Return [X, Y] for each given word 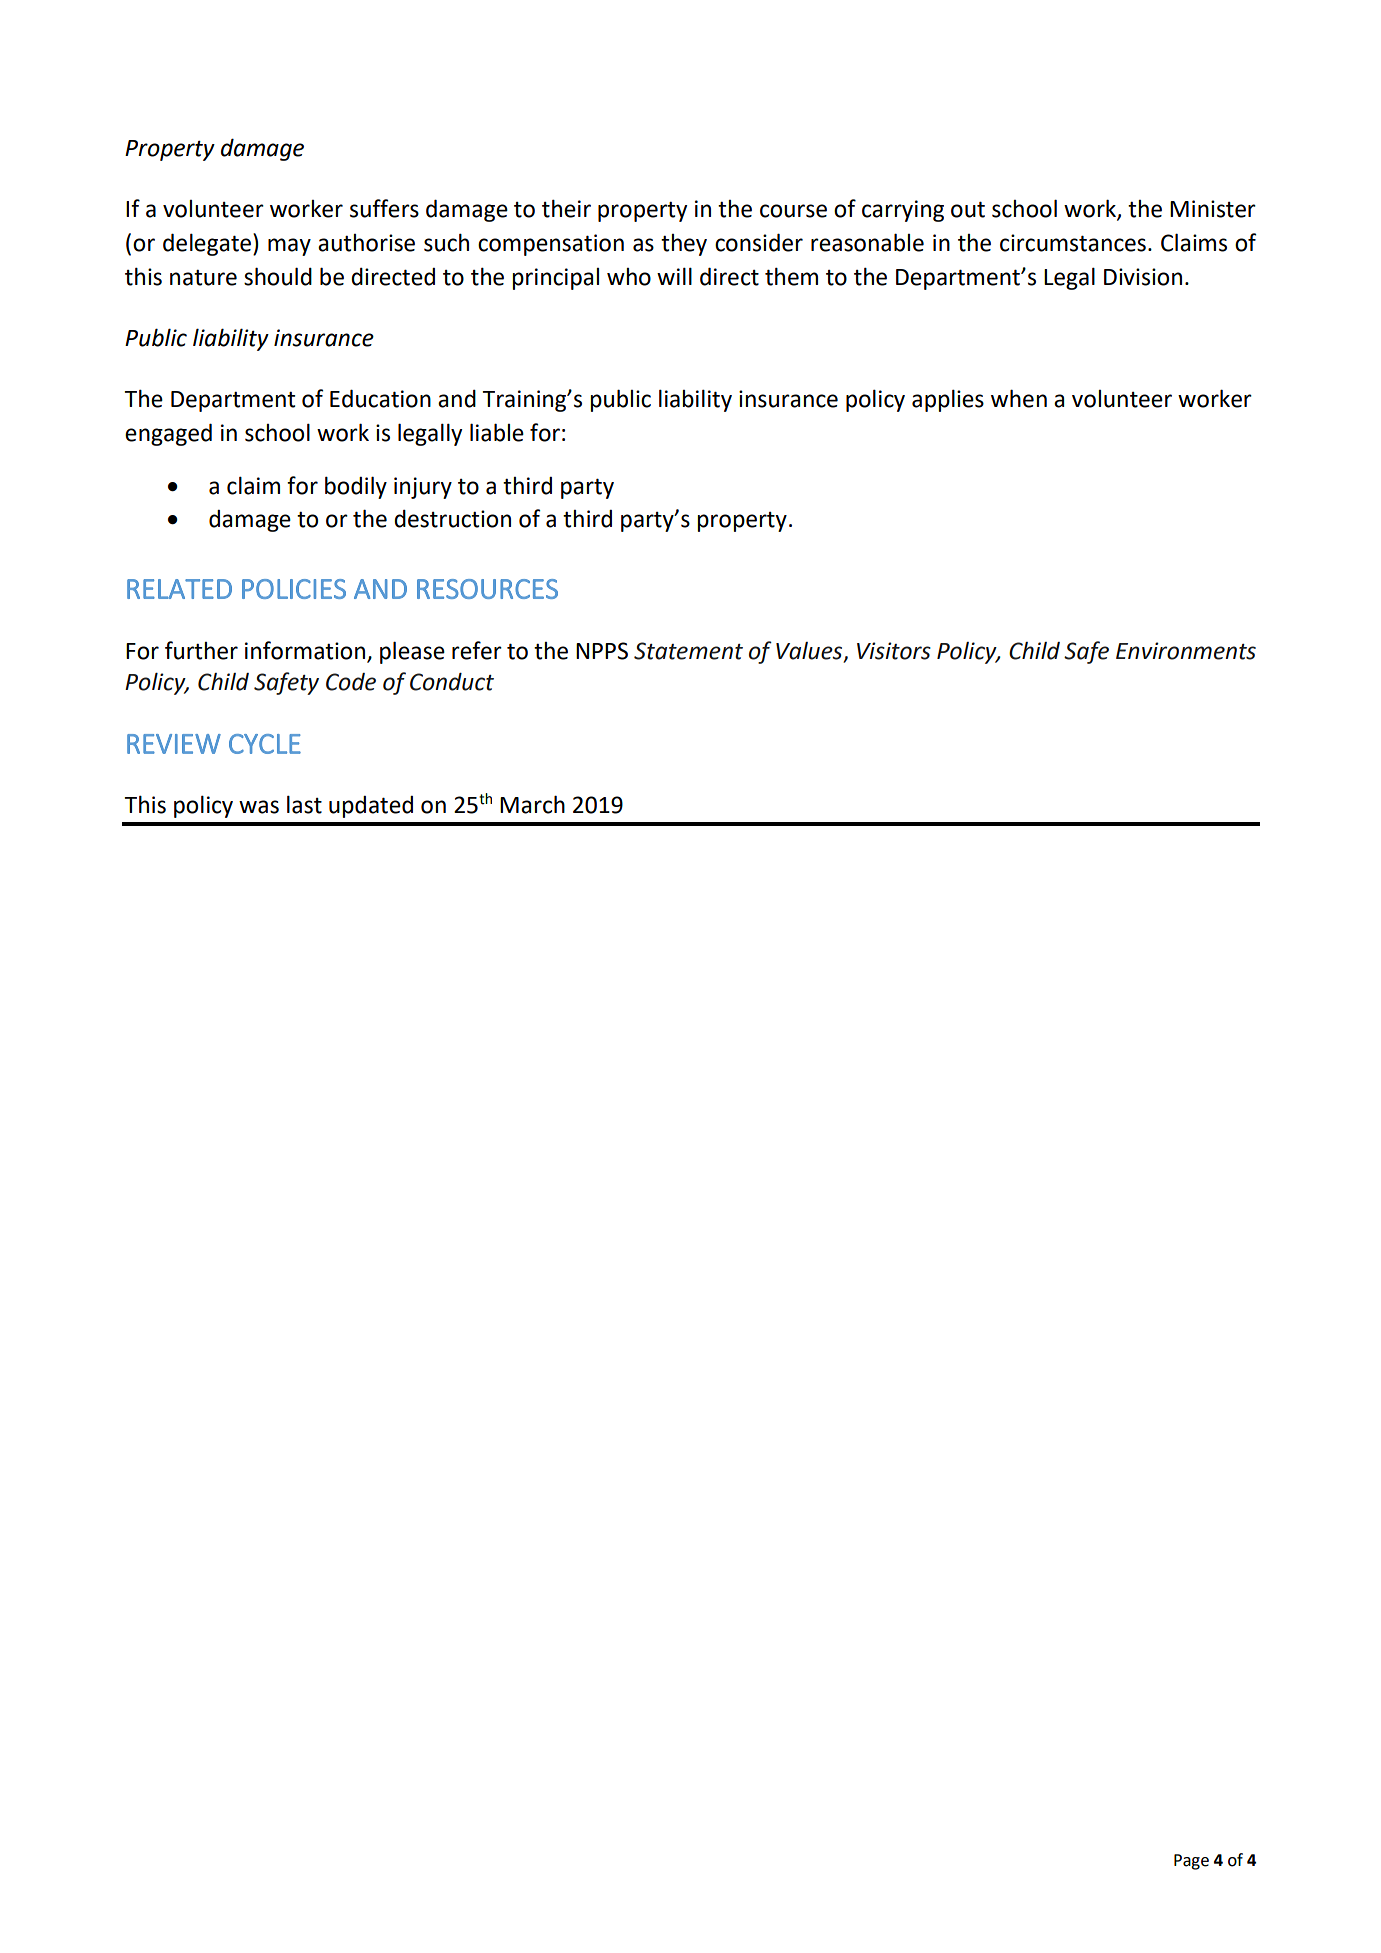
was [259, 807]
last [304, 804]
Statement [688, 651]
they [684, 245]
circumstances [1073, 243]
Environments [1186, 651]
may [289, 247]
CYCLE [265, 744]
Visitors [894, 651]
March [532, 804]
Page [1191, 1862]
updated [371, 807]
